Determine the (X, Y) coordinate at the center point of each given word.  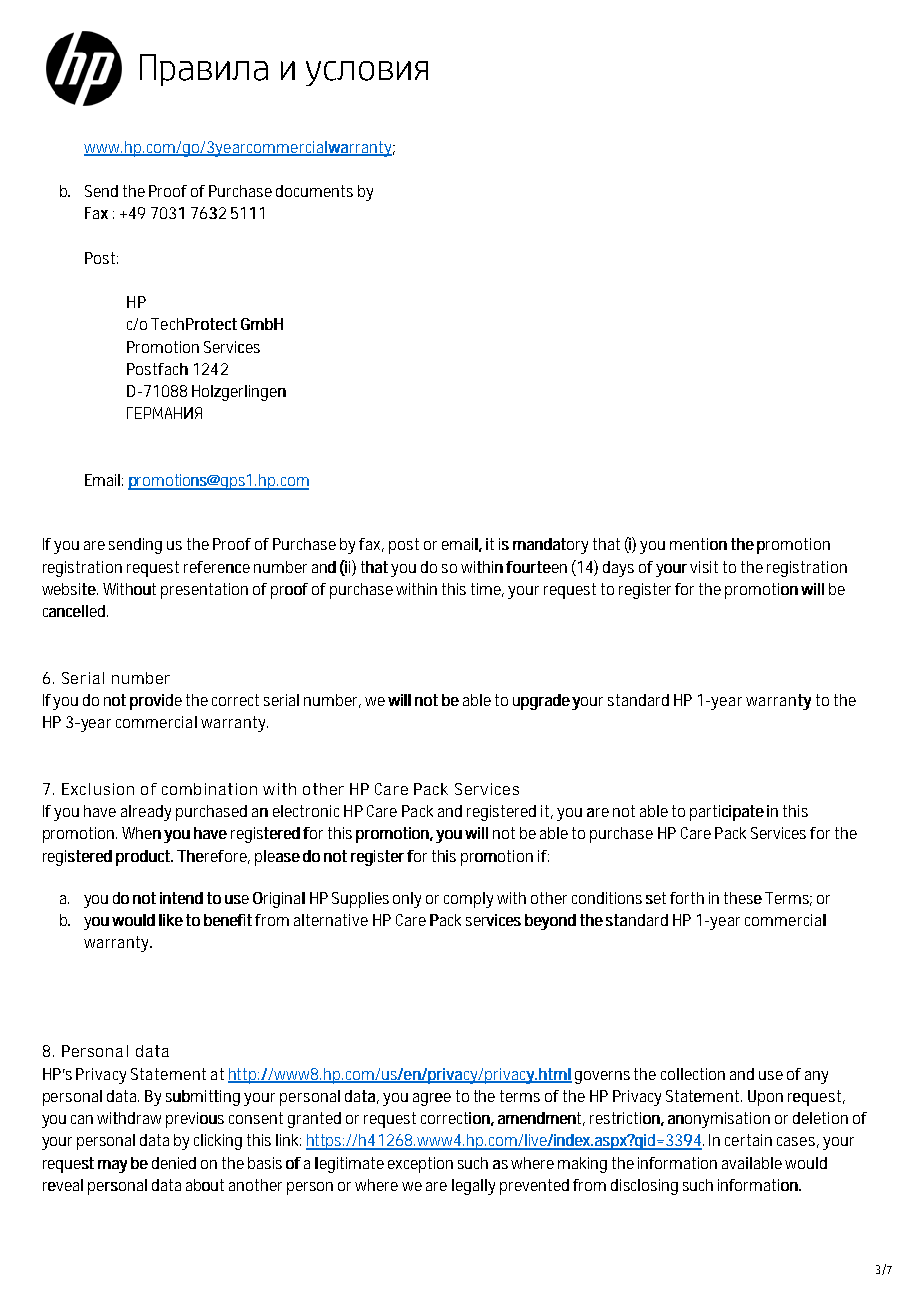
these (743, 898)
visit (704, 567)
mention (698, 544)
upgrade (541, 702)
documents (314, 191)
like (171, 920)
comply (468, 900)
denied (174, 1163)
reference (217, 567)
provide (156, 702)
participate (727, 813)
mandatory (550, 546)
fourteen (536, 567)
